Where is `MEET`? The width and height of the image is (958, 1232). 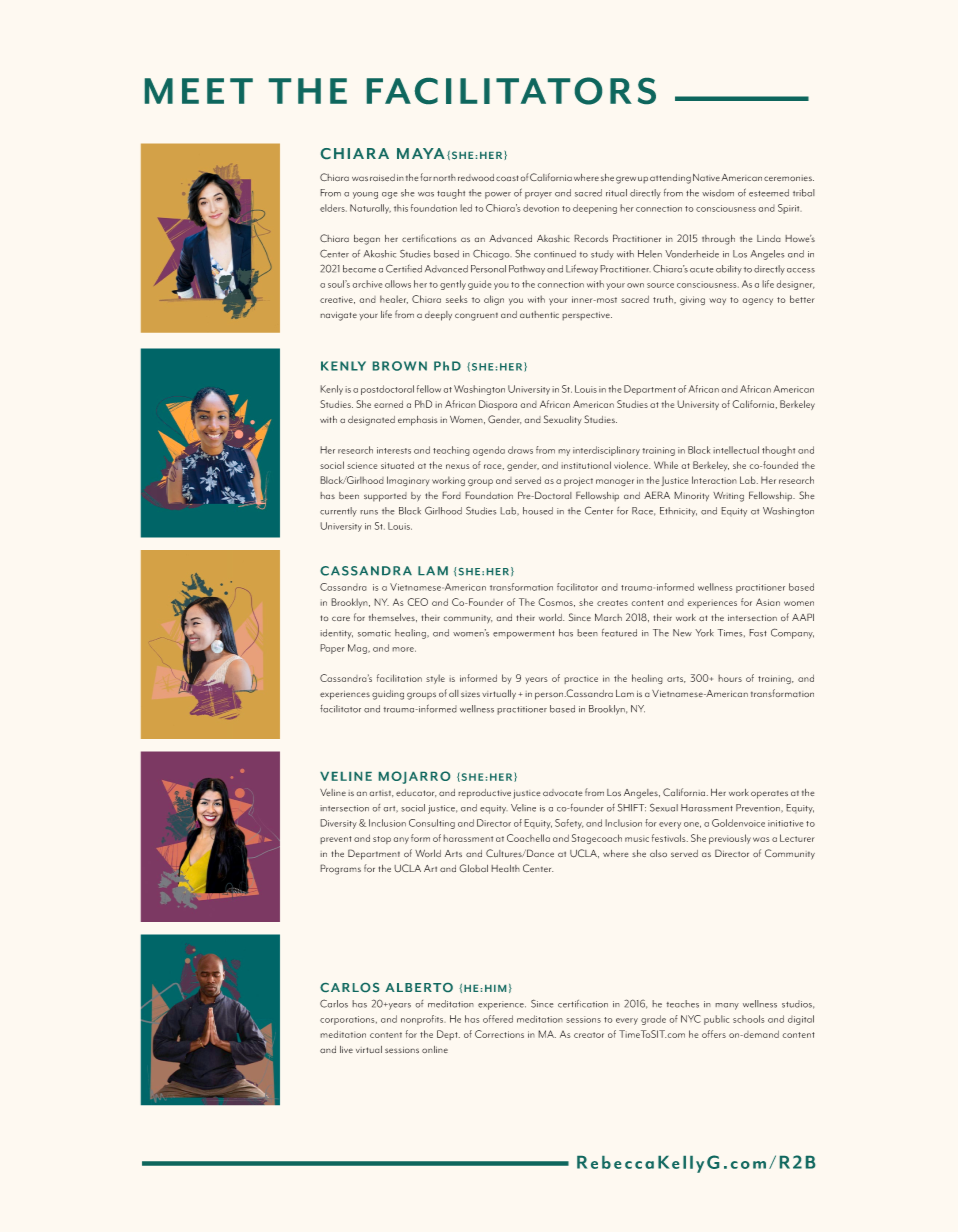
MEET is located at coordinates (199, 91).
